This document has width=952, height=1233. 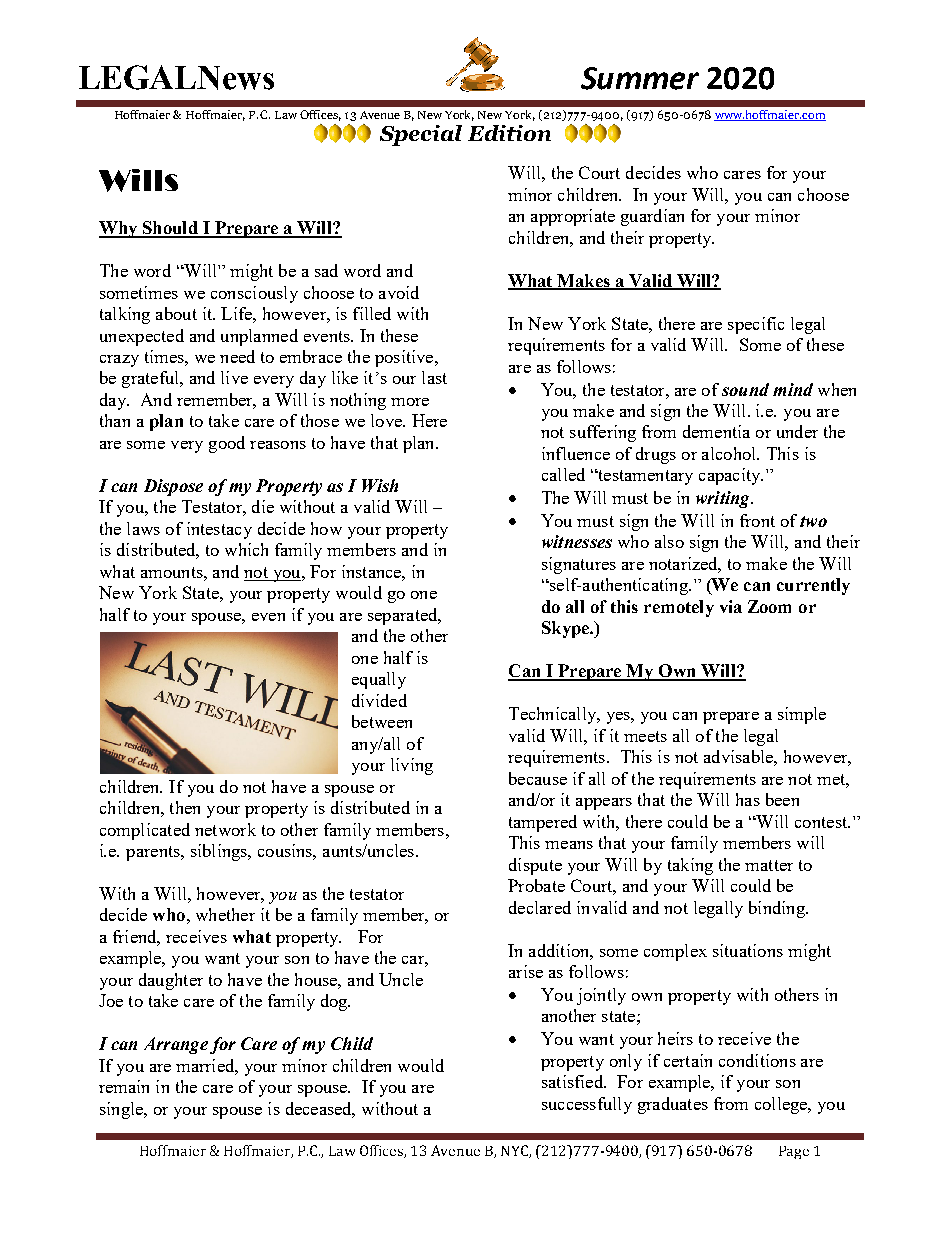 What do you see at coordinates (237, 356) in the document?
I see `need` at bounding box center [237, 356].
